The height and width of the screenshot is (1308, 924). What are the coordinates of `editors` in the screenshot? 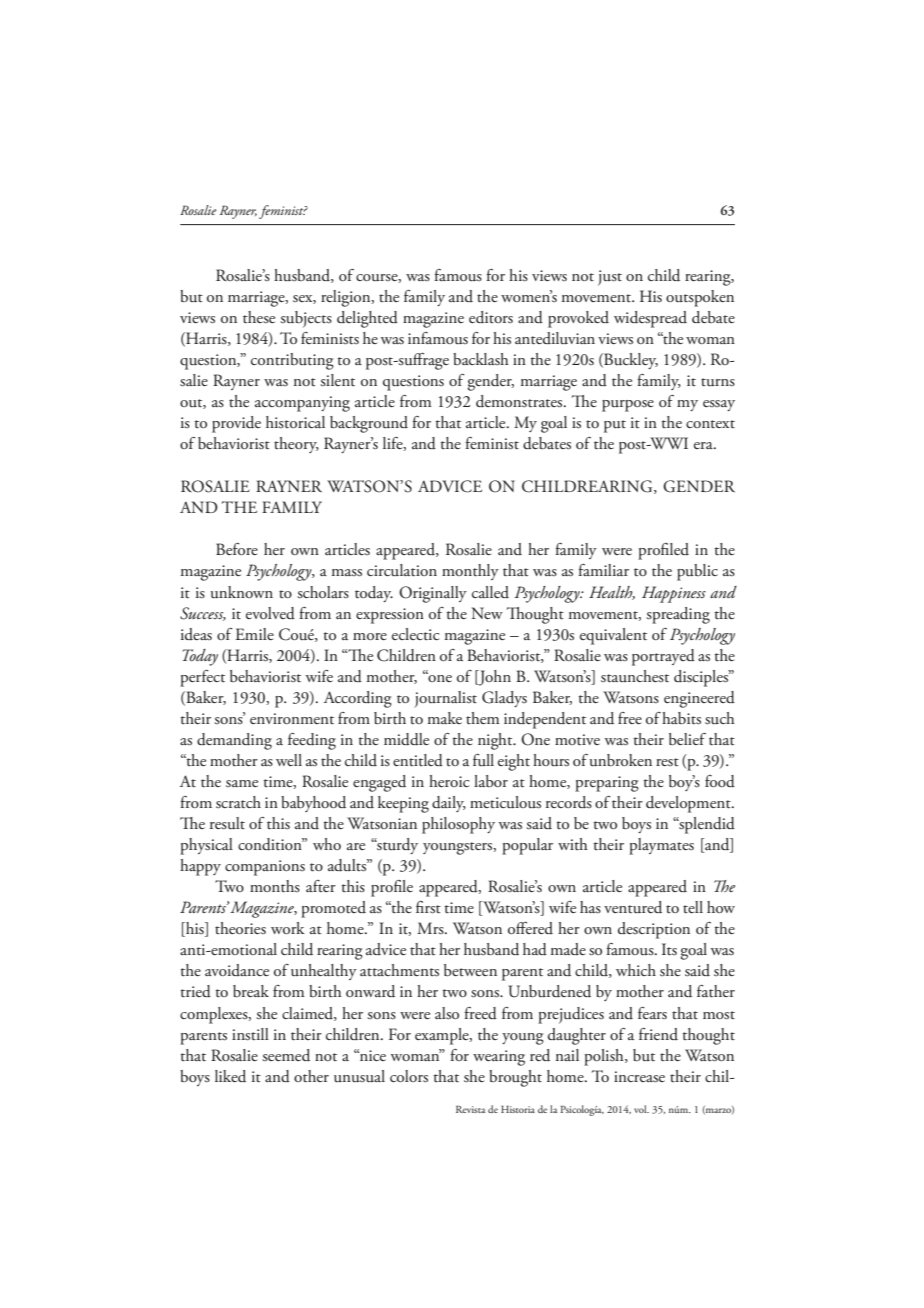 It's located at (491, 317).
